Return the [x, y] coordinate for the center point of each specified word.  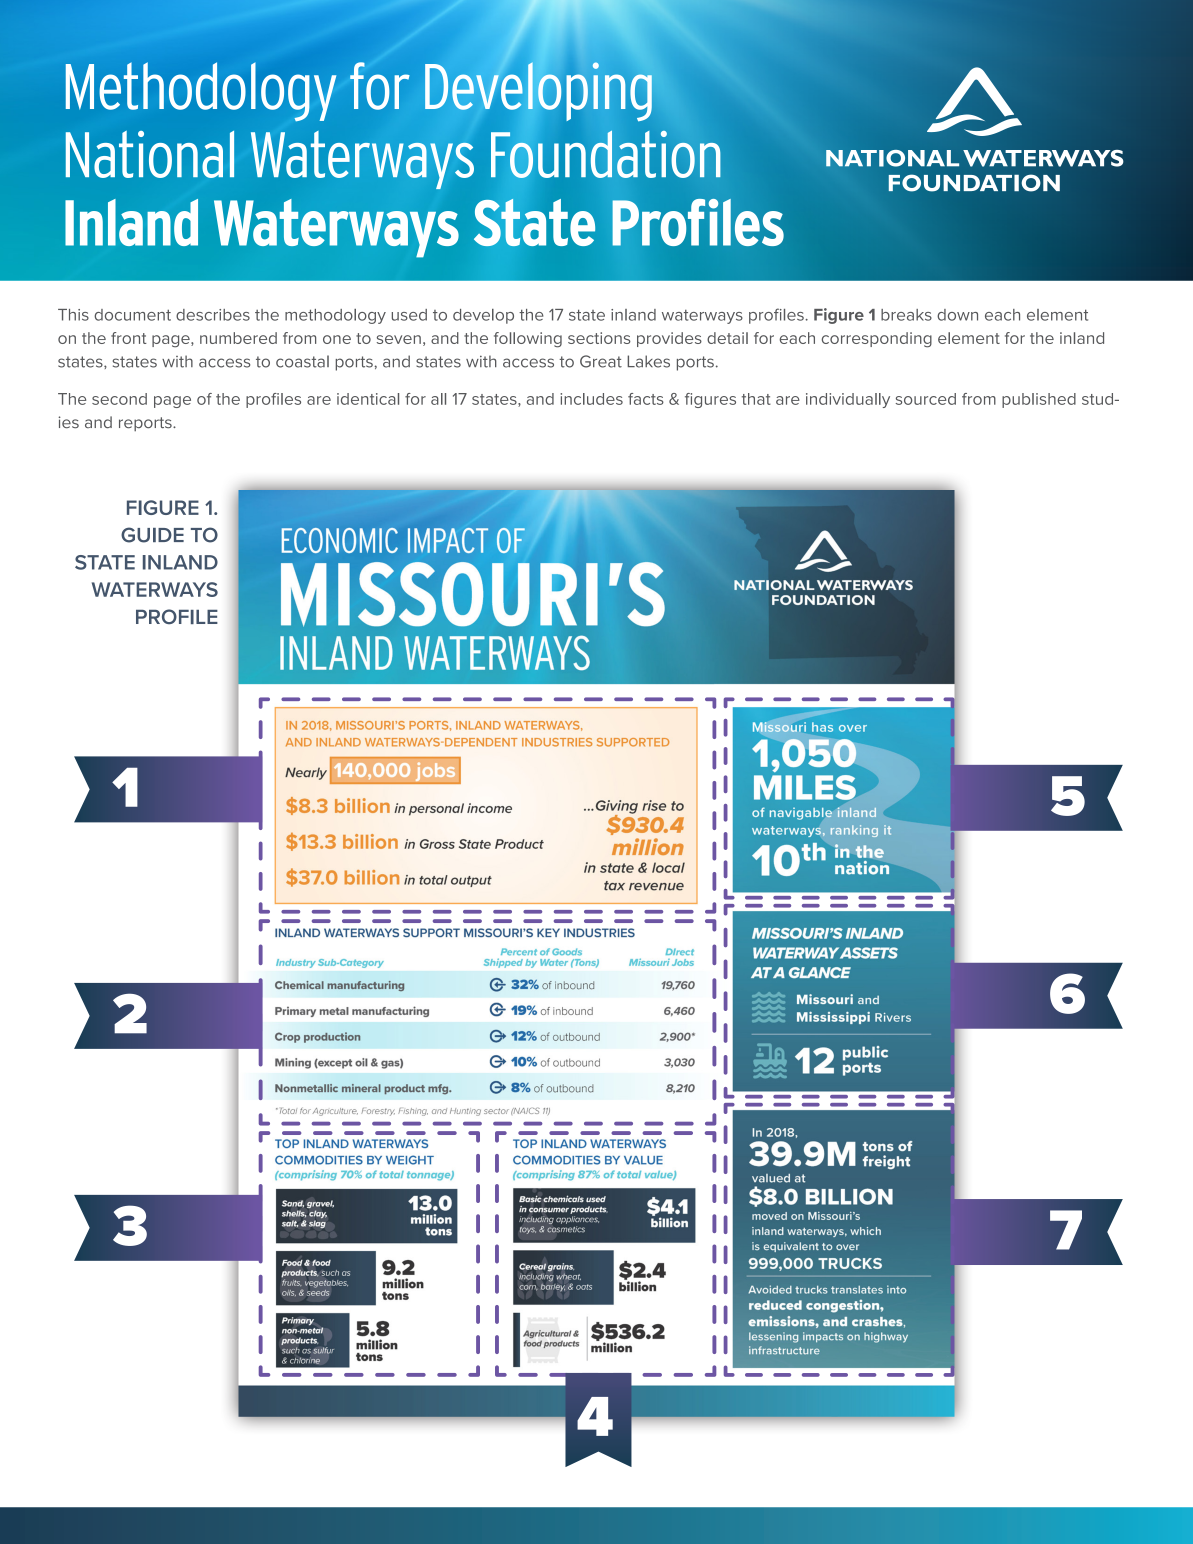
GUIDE [152, 535]
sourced [926, 399]
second [119, 399]
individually [848, 400]
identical [368, 399]
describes [213, 315]
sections [599, 338]
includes [591, 399]
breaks [906, 315]
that [756, 399]
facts [646, 399]
